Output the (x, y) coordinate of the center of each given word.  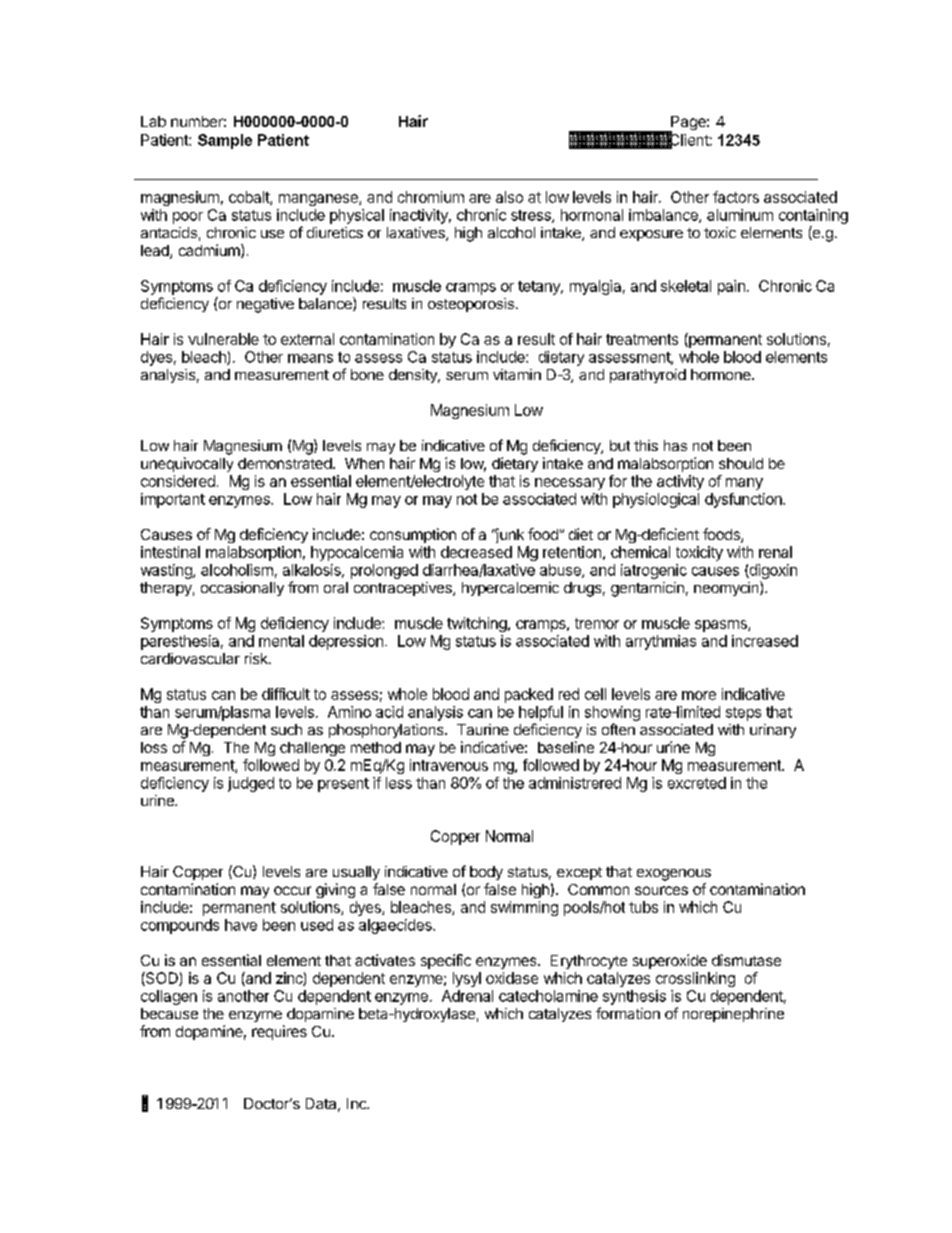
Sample (225, 141)
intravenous (449, 765)
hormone (722, 374)
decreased (476, 552)
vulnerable (223, 339)
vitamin (517, 374)
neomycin (727, 588)
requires (279, 1032)
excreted (697, 783)
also (509, 197)
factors (736, 197)
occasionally (242, 589)
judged (251, 784)
